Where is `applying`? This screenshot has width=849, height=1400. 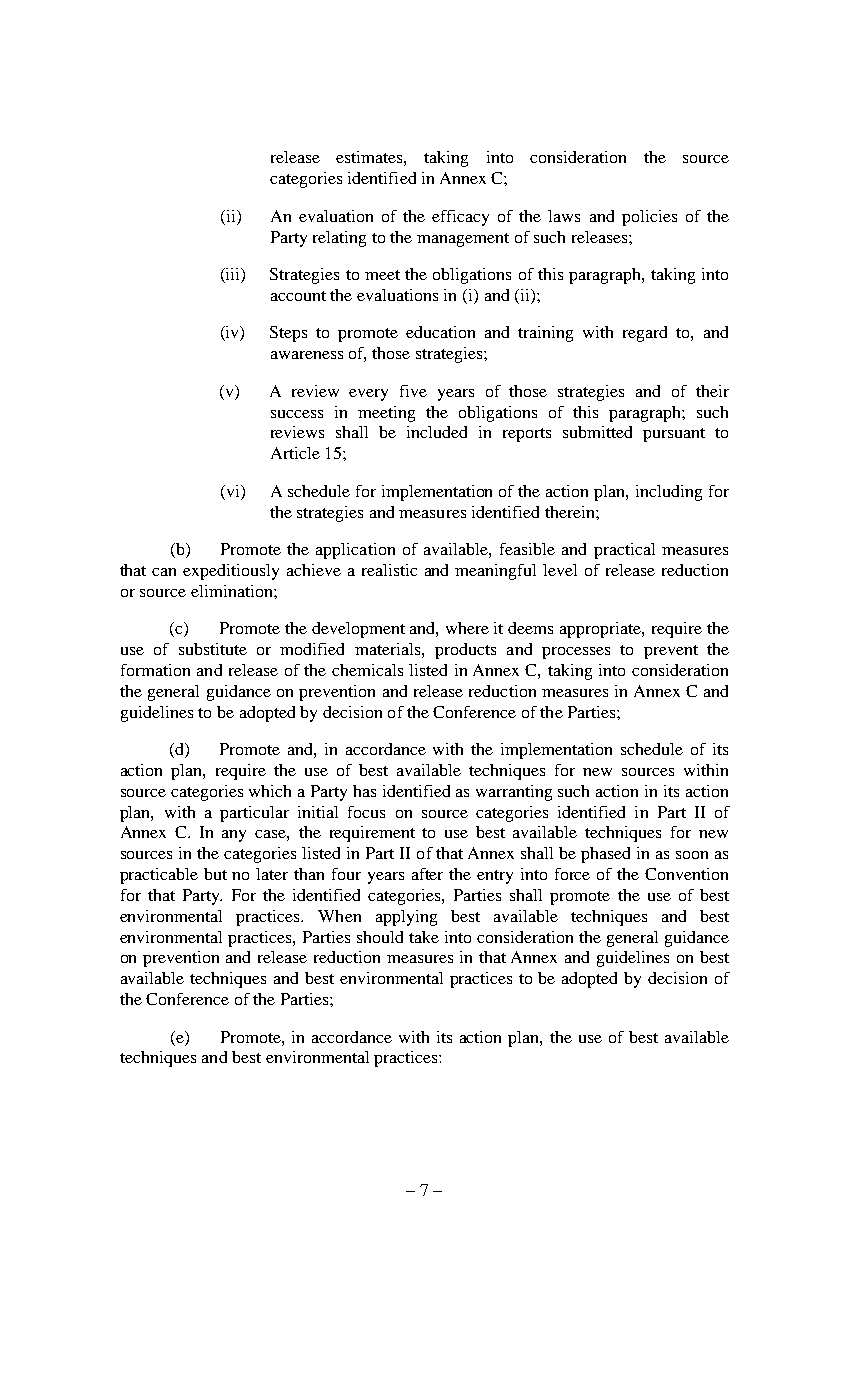
applying is located at coordinates (406, 918).
